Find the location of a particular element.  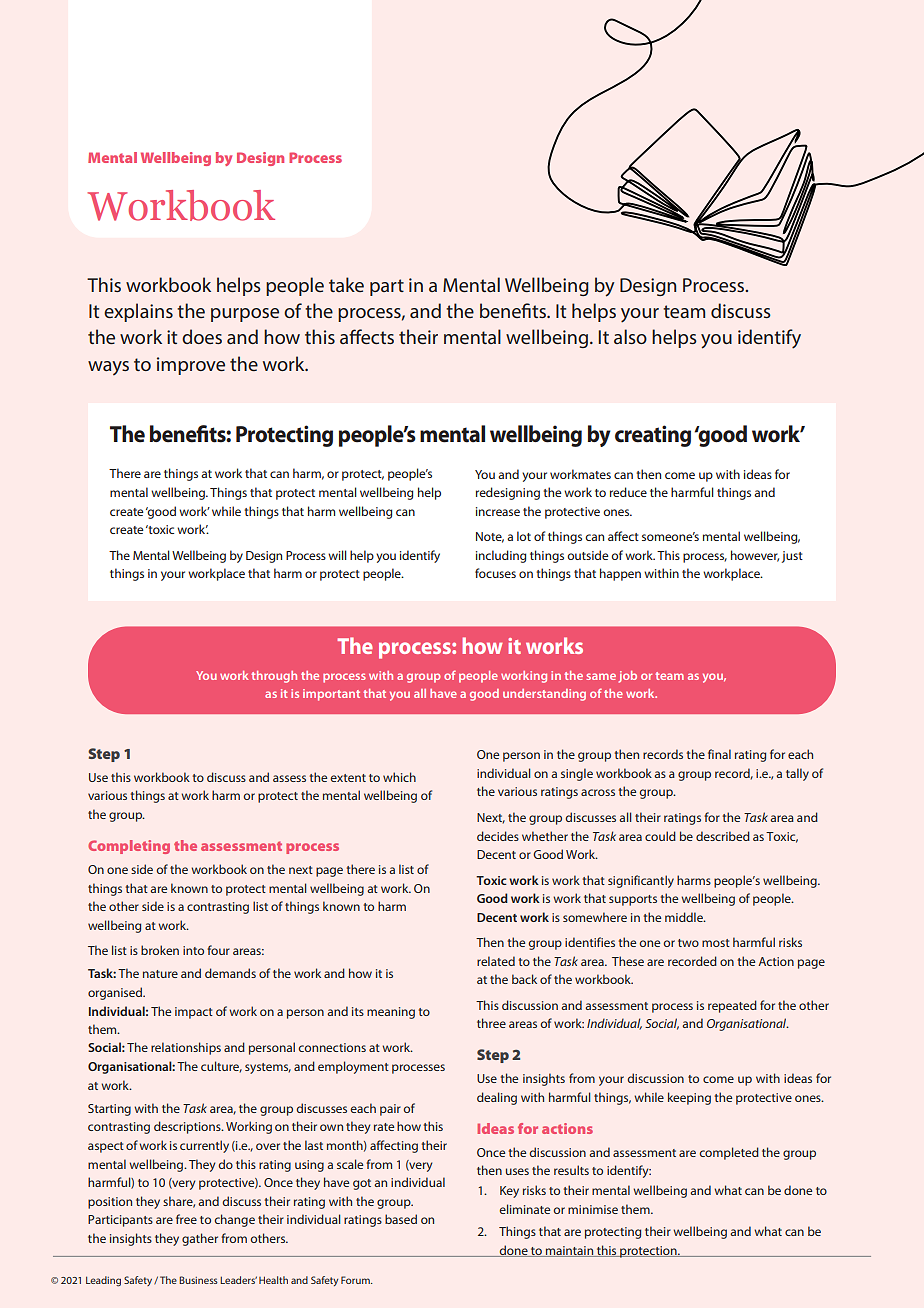

however is located at coordinates (755, 556).
